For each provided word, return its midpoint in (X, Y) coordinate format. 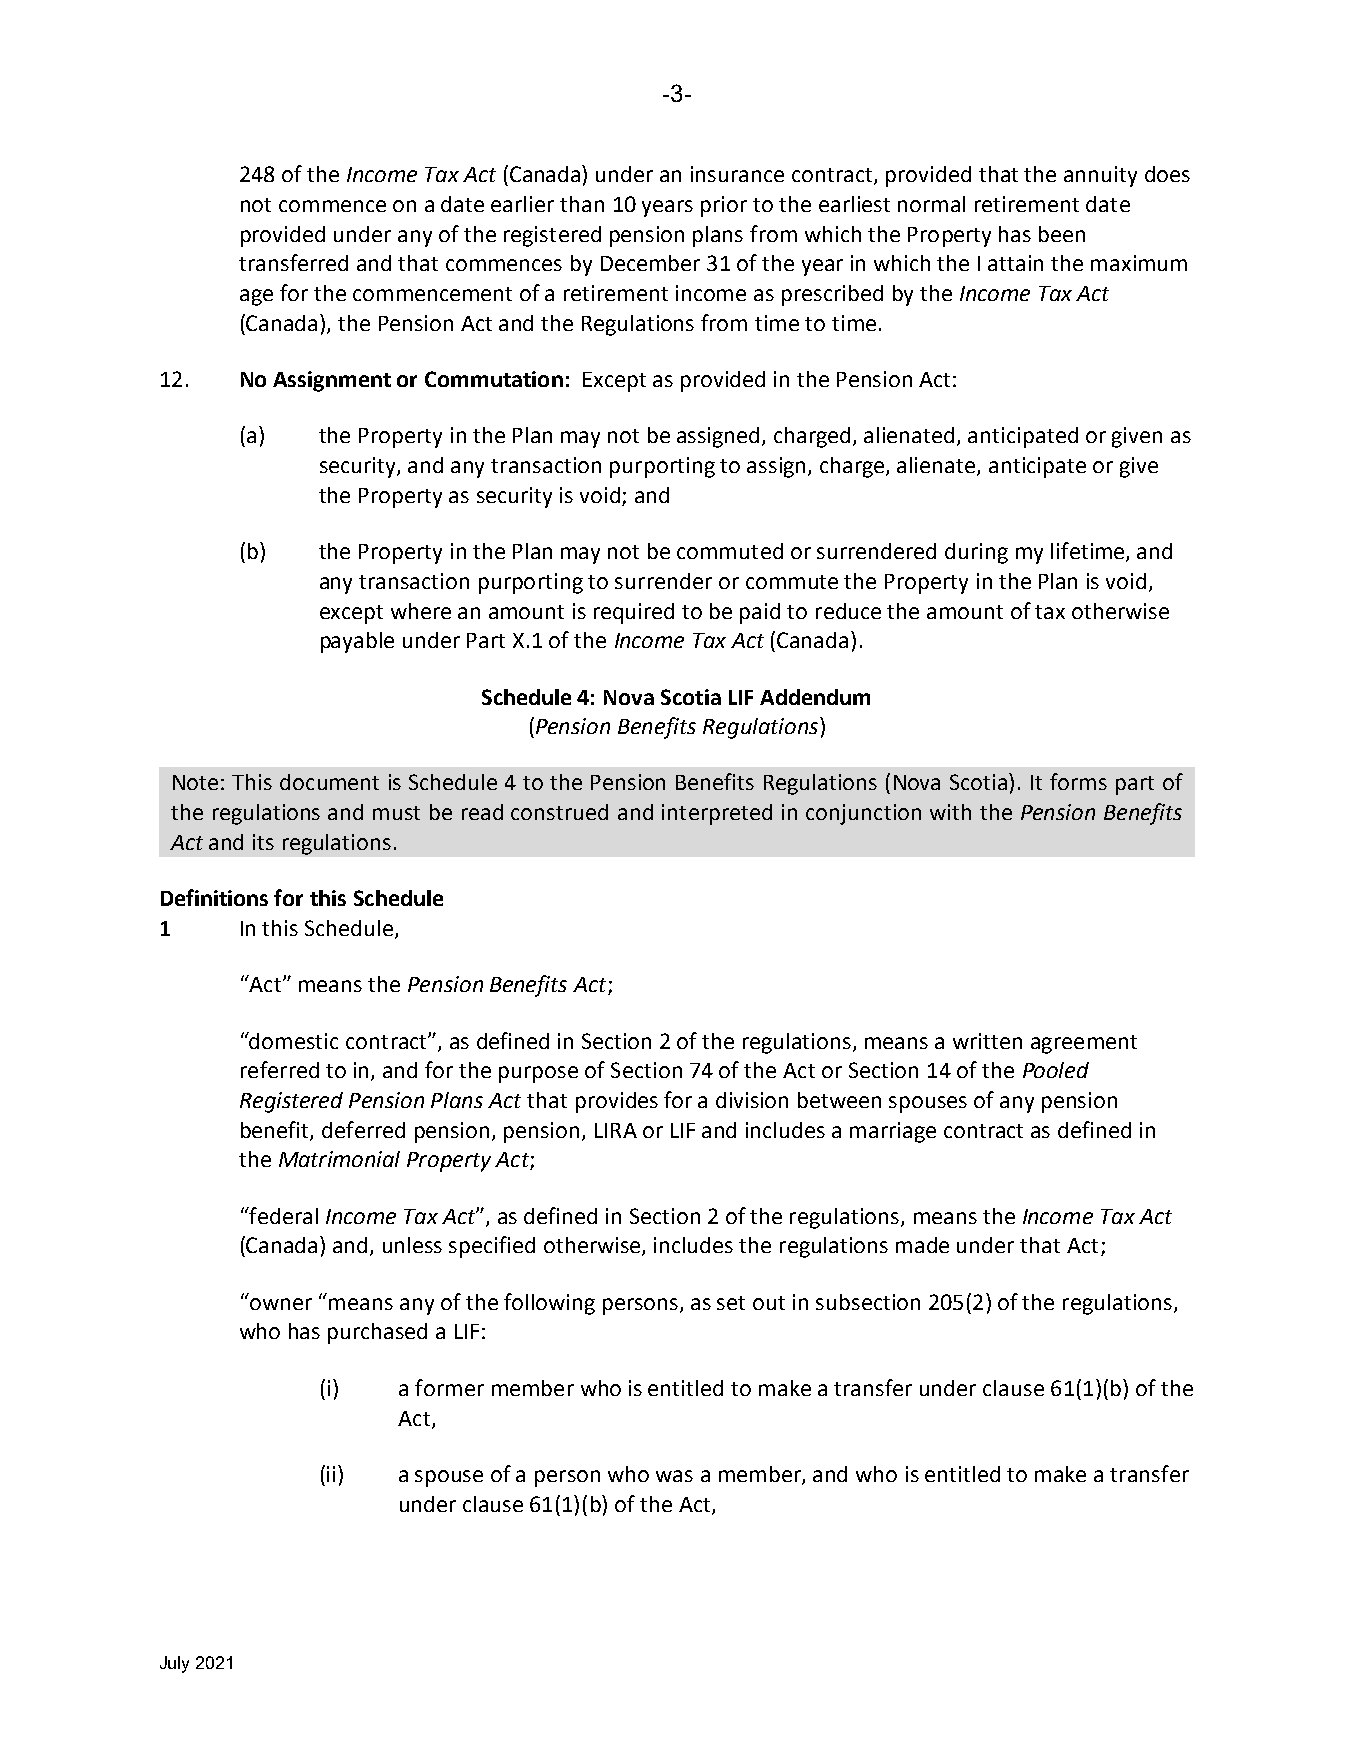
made (922, 1245)
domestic (293, 1040)
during (976, 553)
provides (617, 1102)
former (449, 1387)
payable (357, 642)
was (674, 1476)
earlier (522, 204)
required (634, 613)
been (1062, 234)
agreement (1084, 1044)
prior (724, 206)
